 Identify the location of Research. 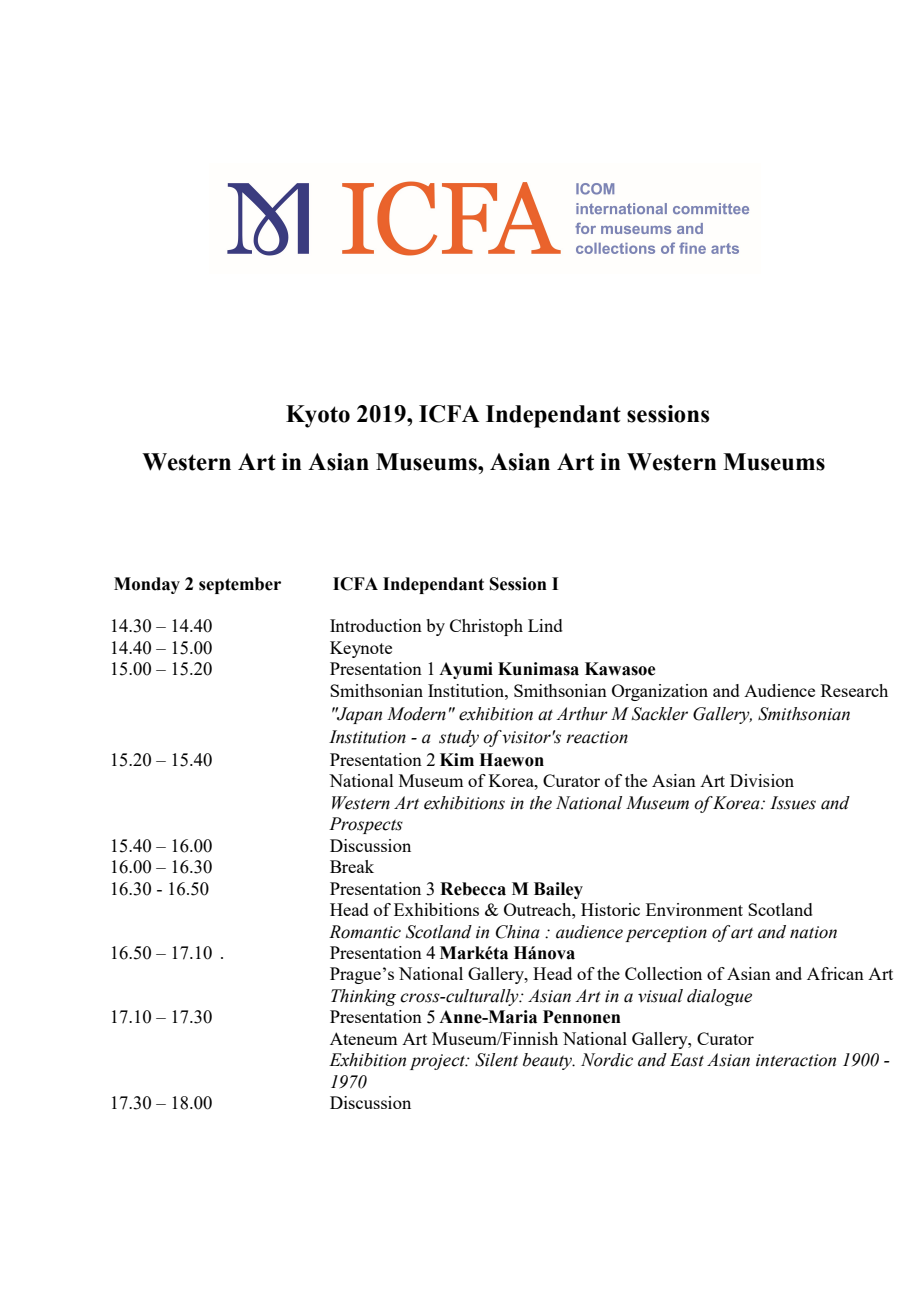
(854, 690).
